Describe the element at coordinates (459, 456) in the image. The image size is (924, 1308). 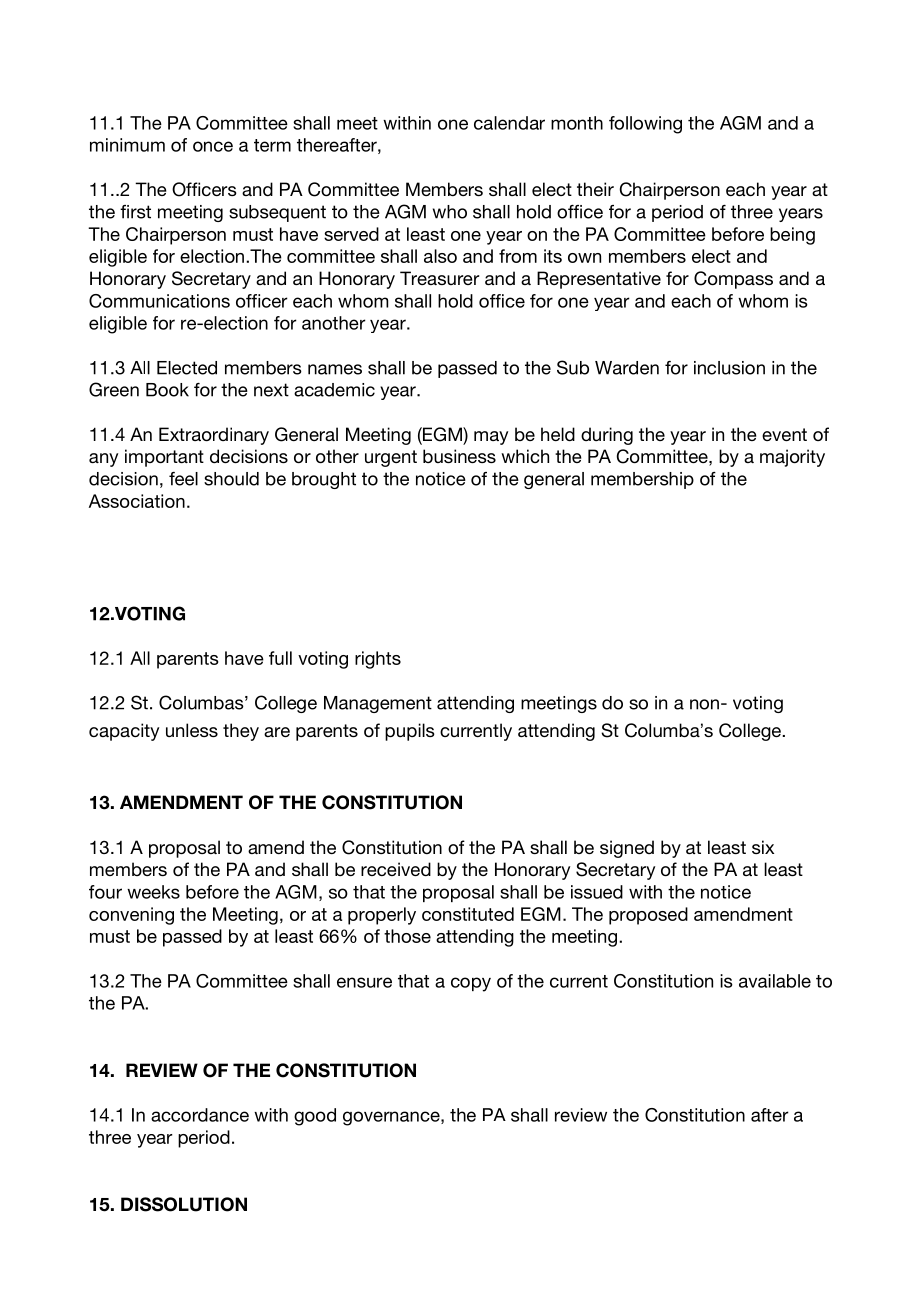
I see `business` at that location.
